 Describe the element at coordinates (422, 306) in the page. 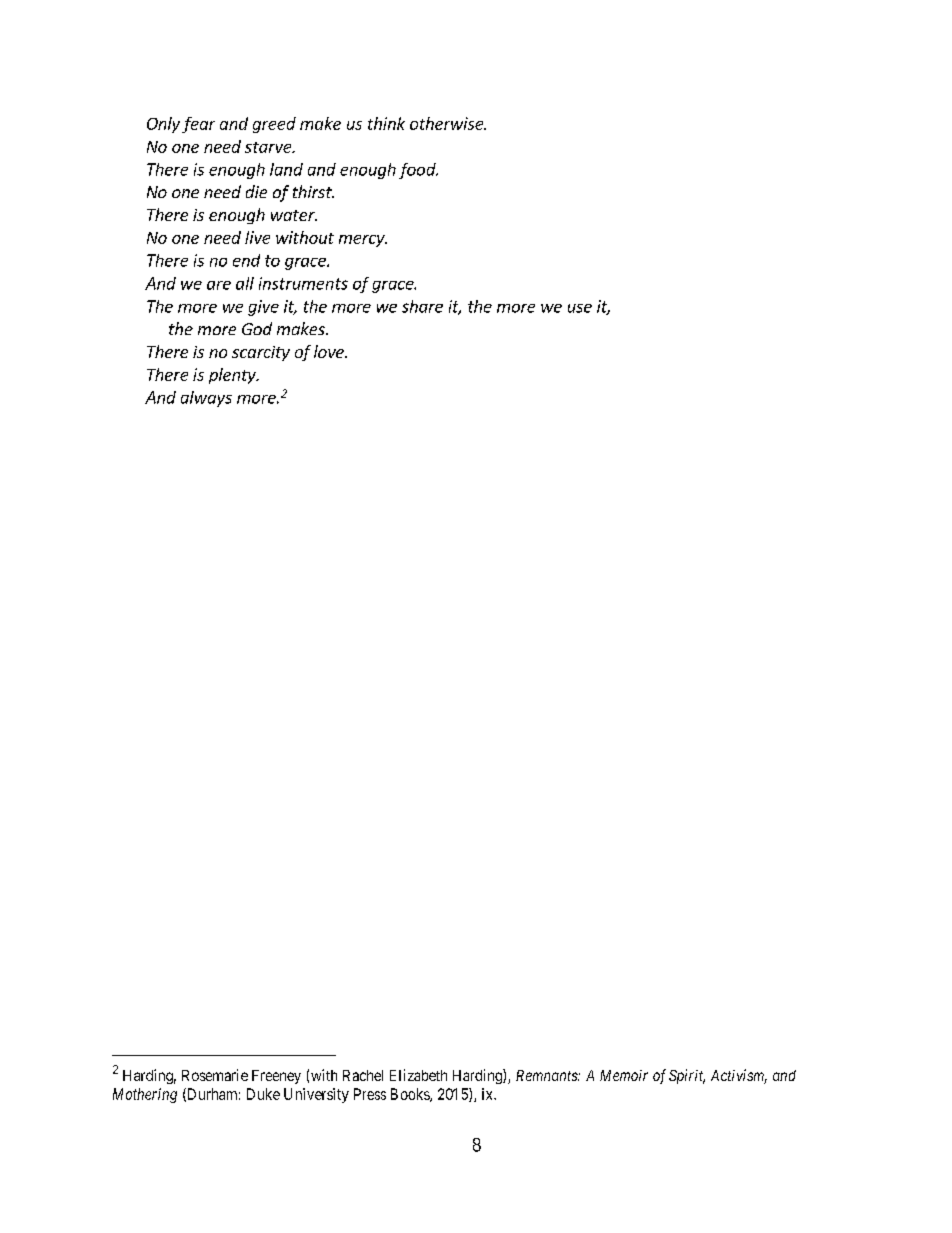

I see `share` at that location.
